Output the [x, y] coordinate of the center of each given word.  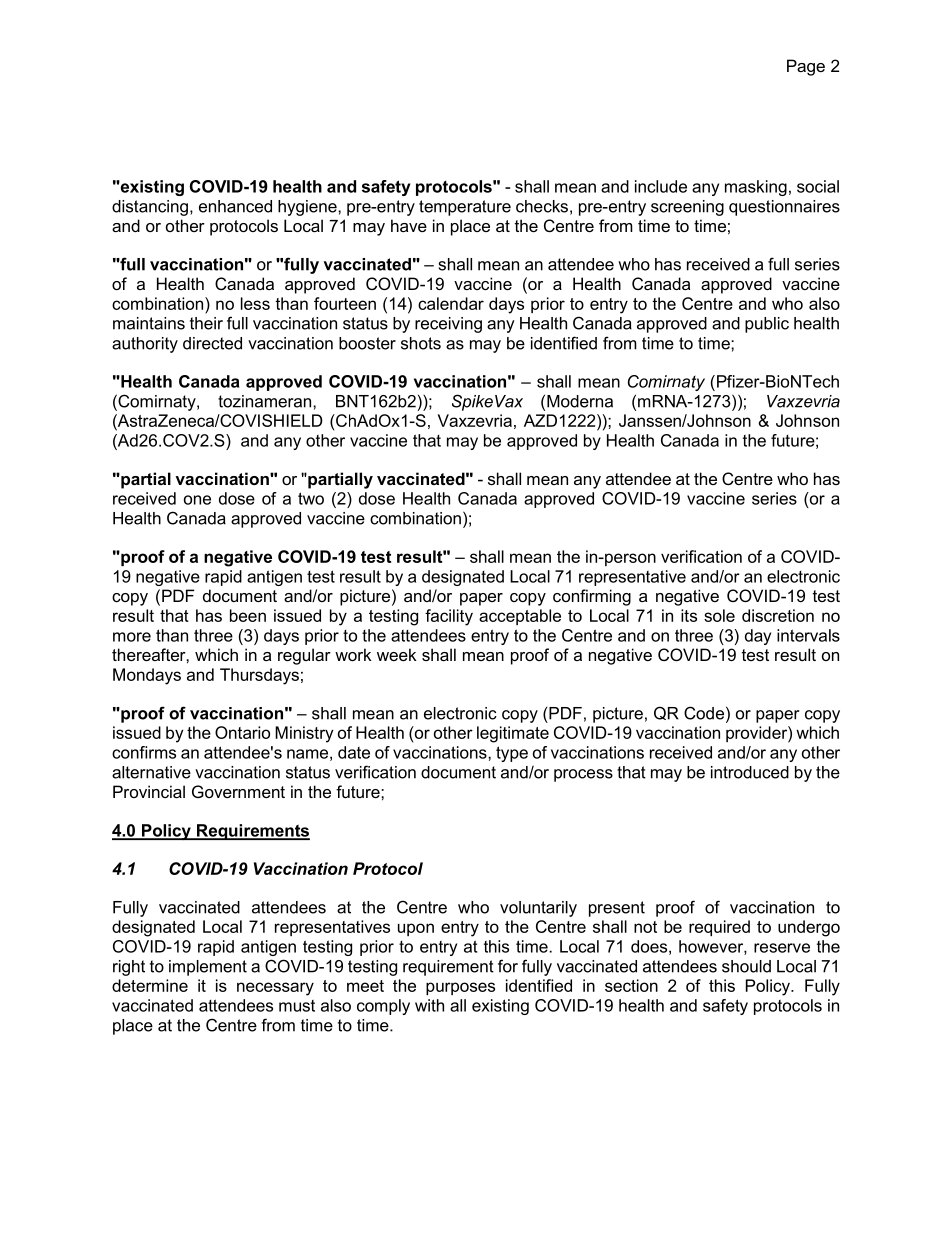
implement [208, 968]
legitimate [513, 734]
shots [421, 343]
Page [806, 67]
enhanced [235, 206]
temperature [465, 208]
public [767, 325]
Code [704, 713]
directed [212, 343]
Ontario [242, 732]
